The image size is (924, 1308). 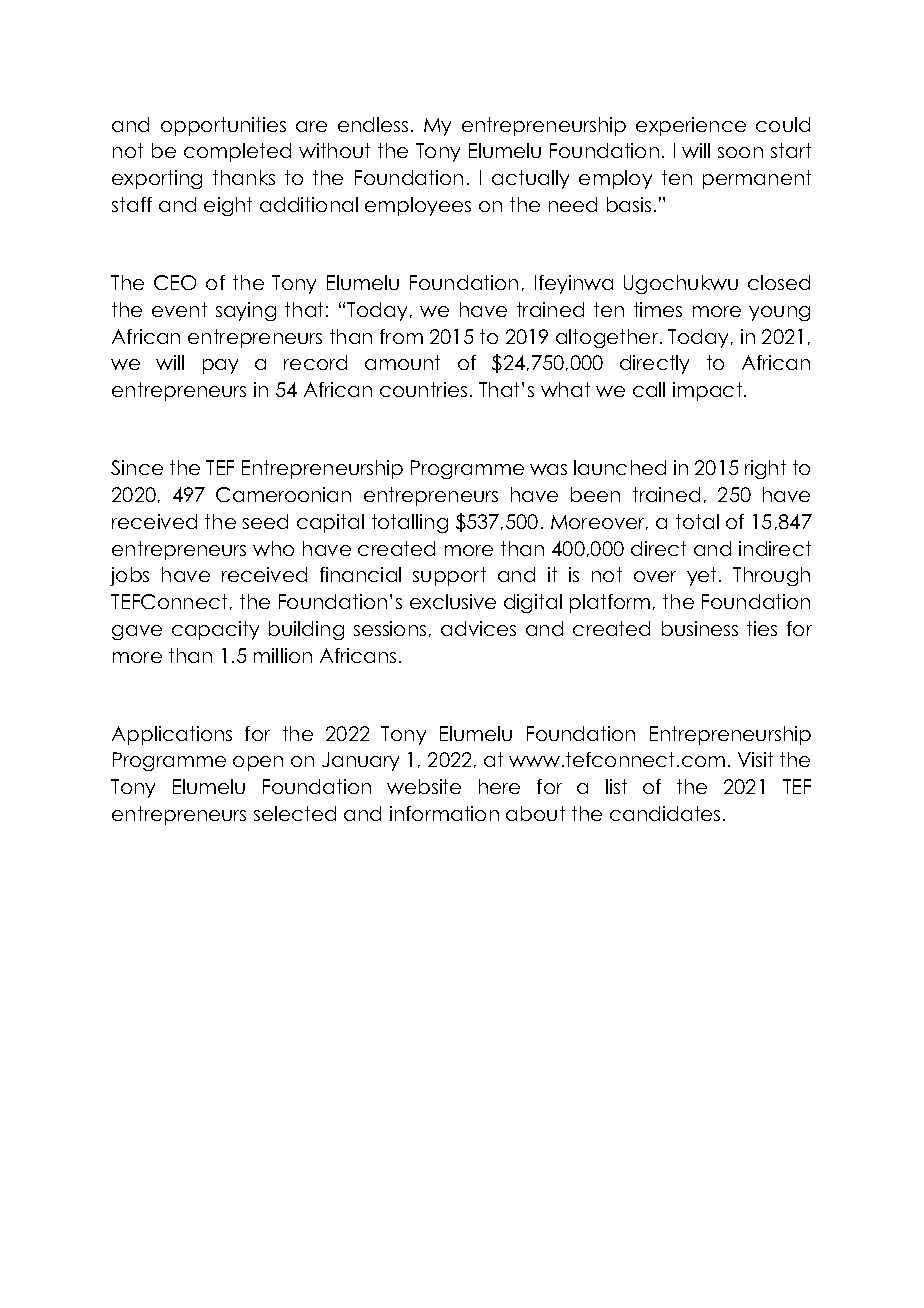 I want to click on open, so click(x=258, y=763).
